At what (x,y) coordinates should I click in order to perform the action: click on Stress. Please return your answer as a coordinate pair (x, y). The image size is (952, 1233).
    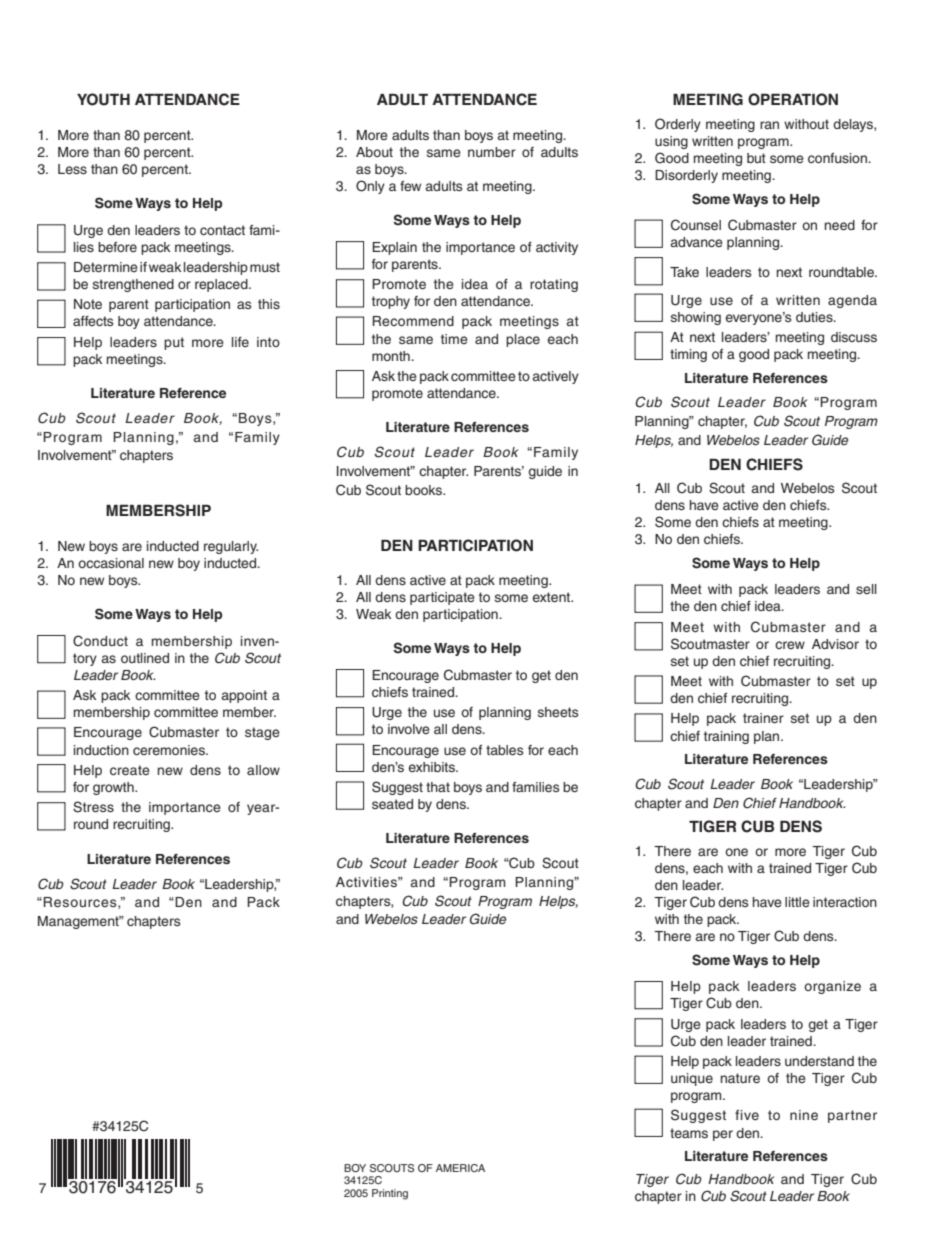
    Looking at the image, I should click on (93, 807).
